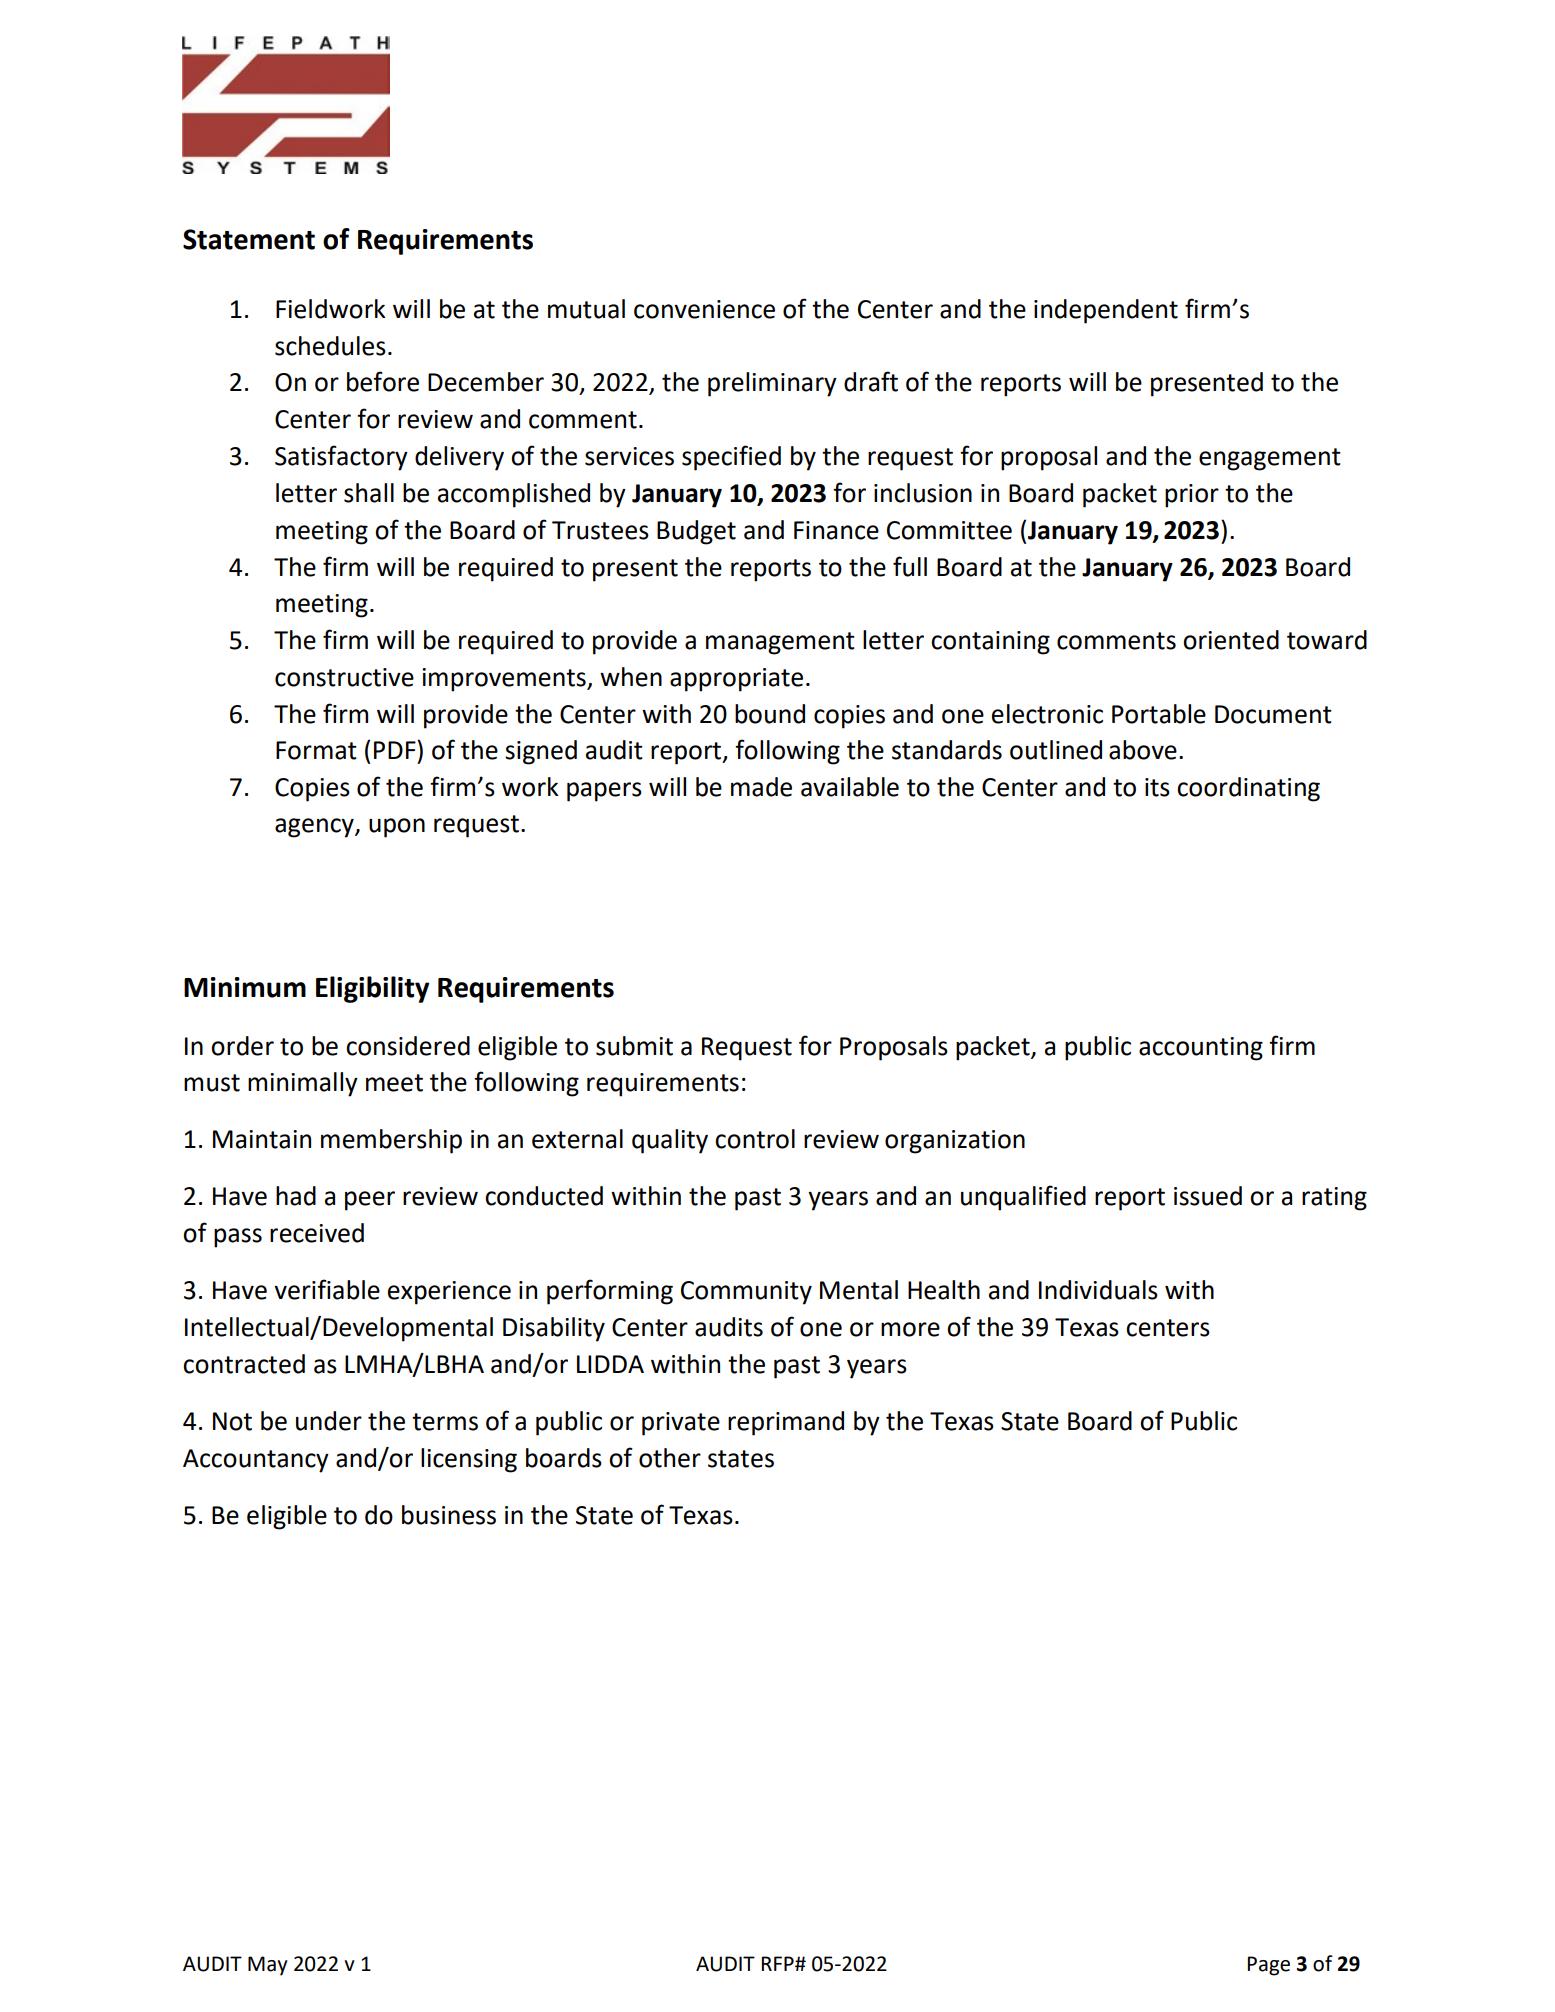  Describe the element at coordinates (772, 384) in the screenshot. I see `preliminary` at that location.
